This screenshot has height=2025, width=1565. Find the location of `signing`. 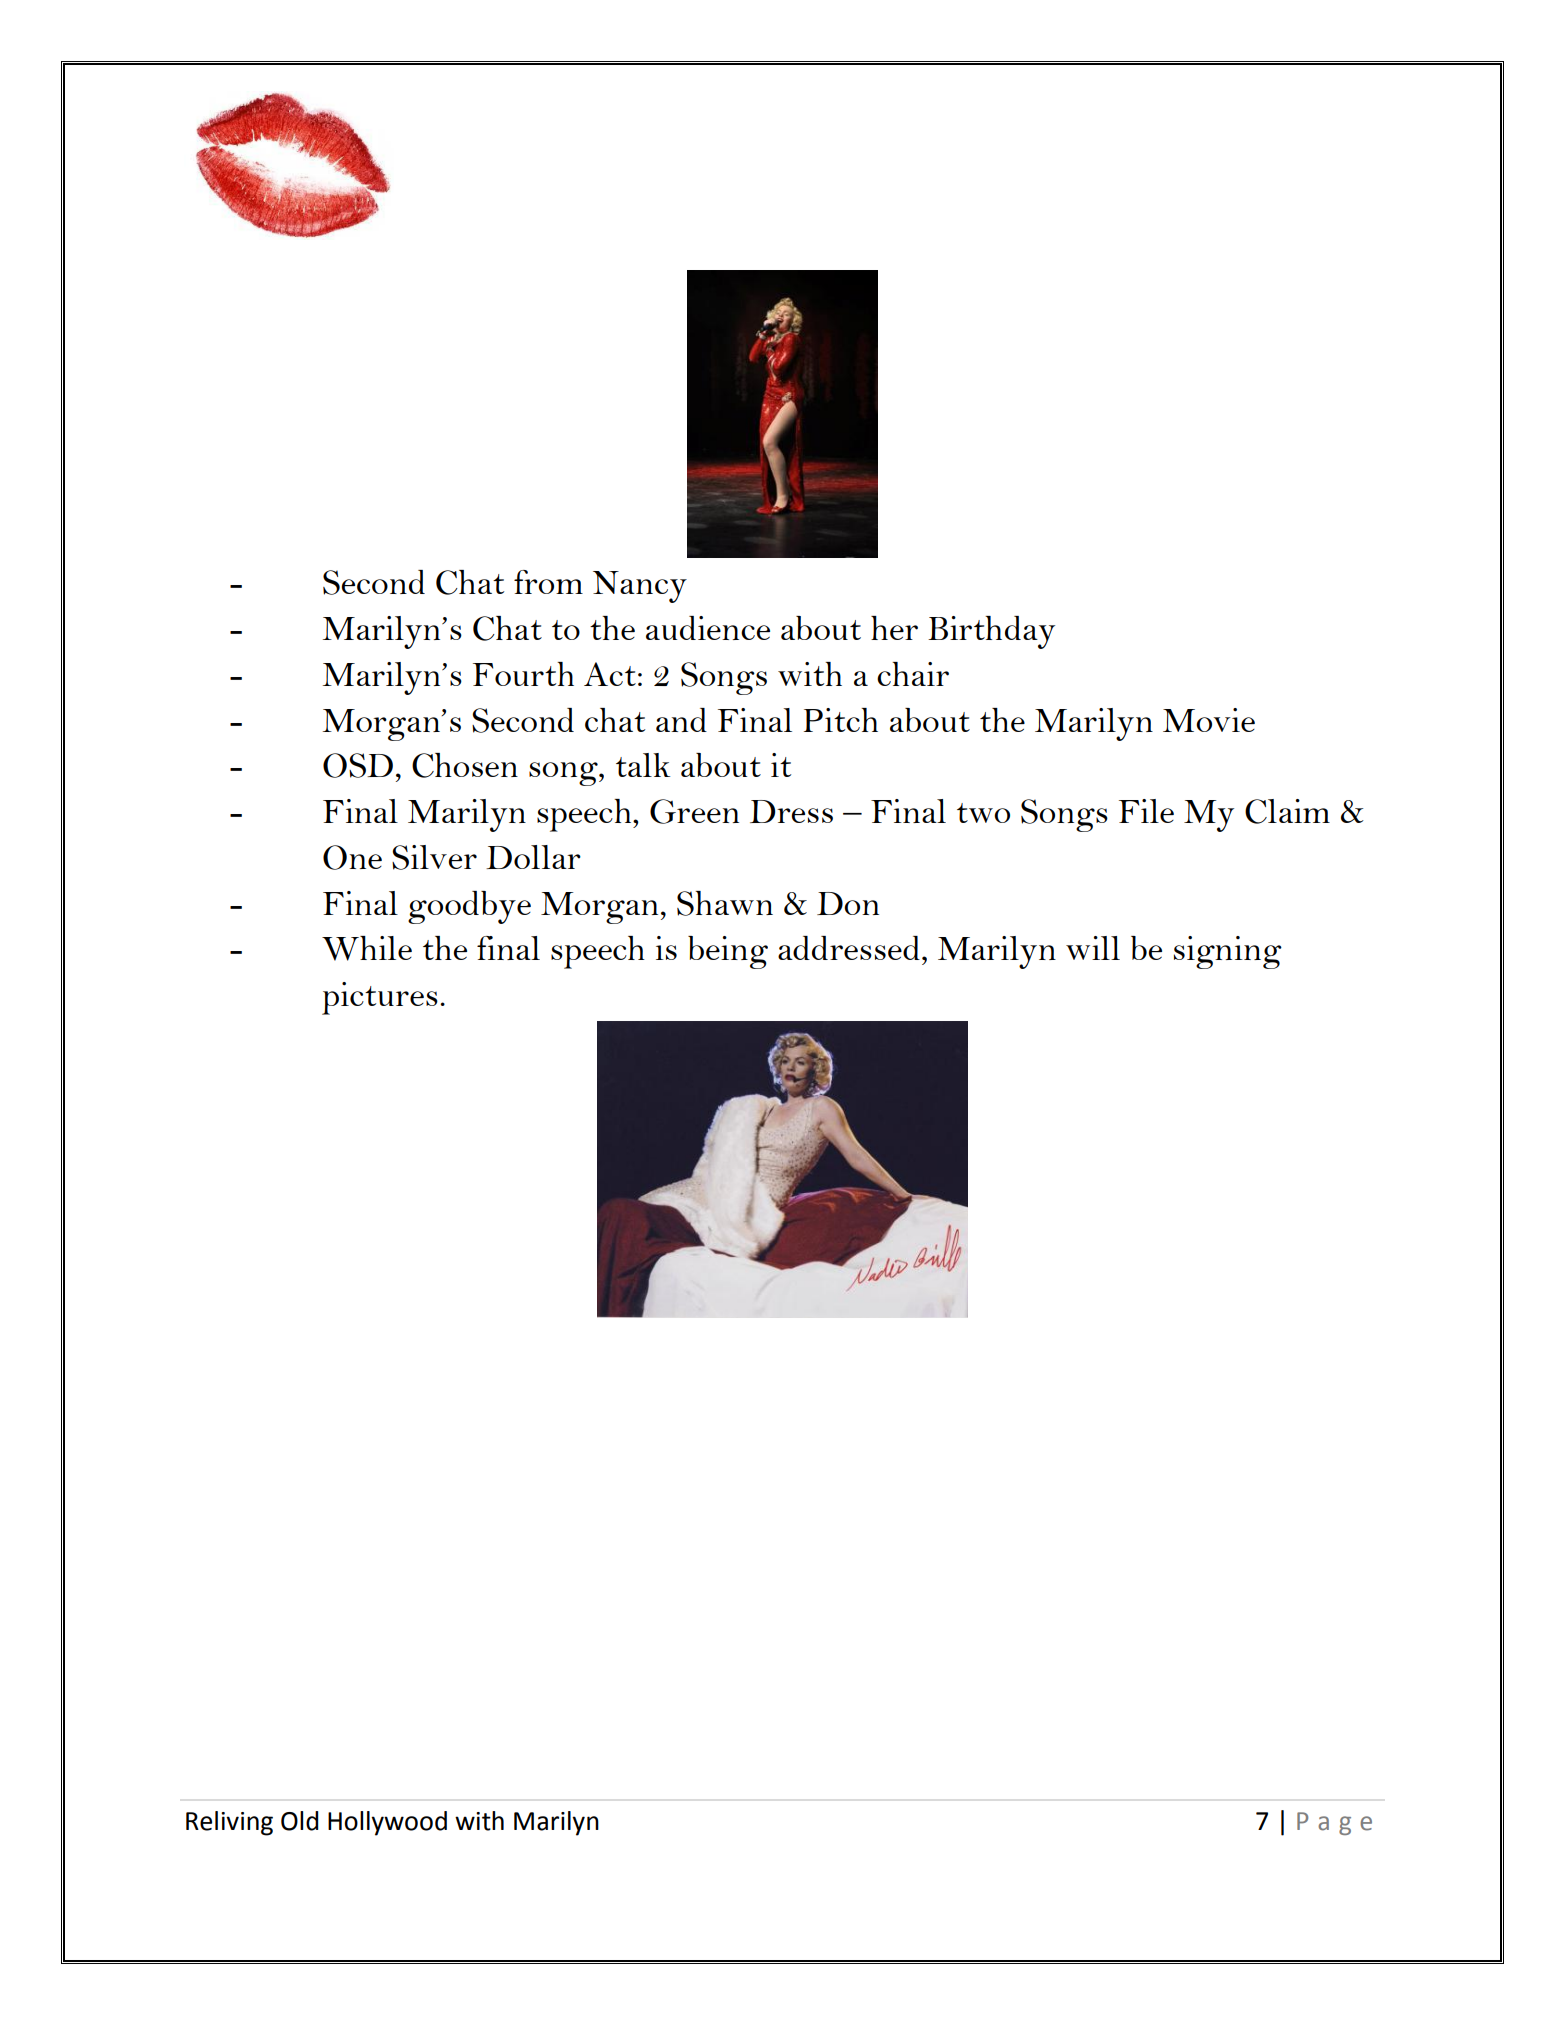

signing is located at coordinates (1228, 952).
